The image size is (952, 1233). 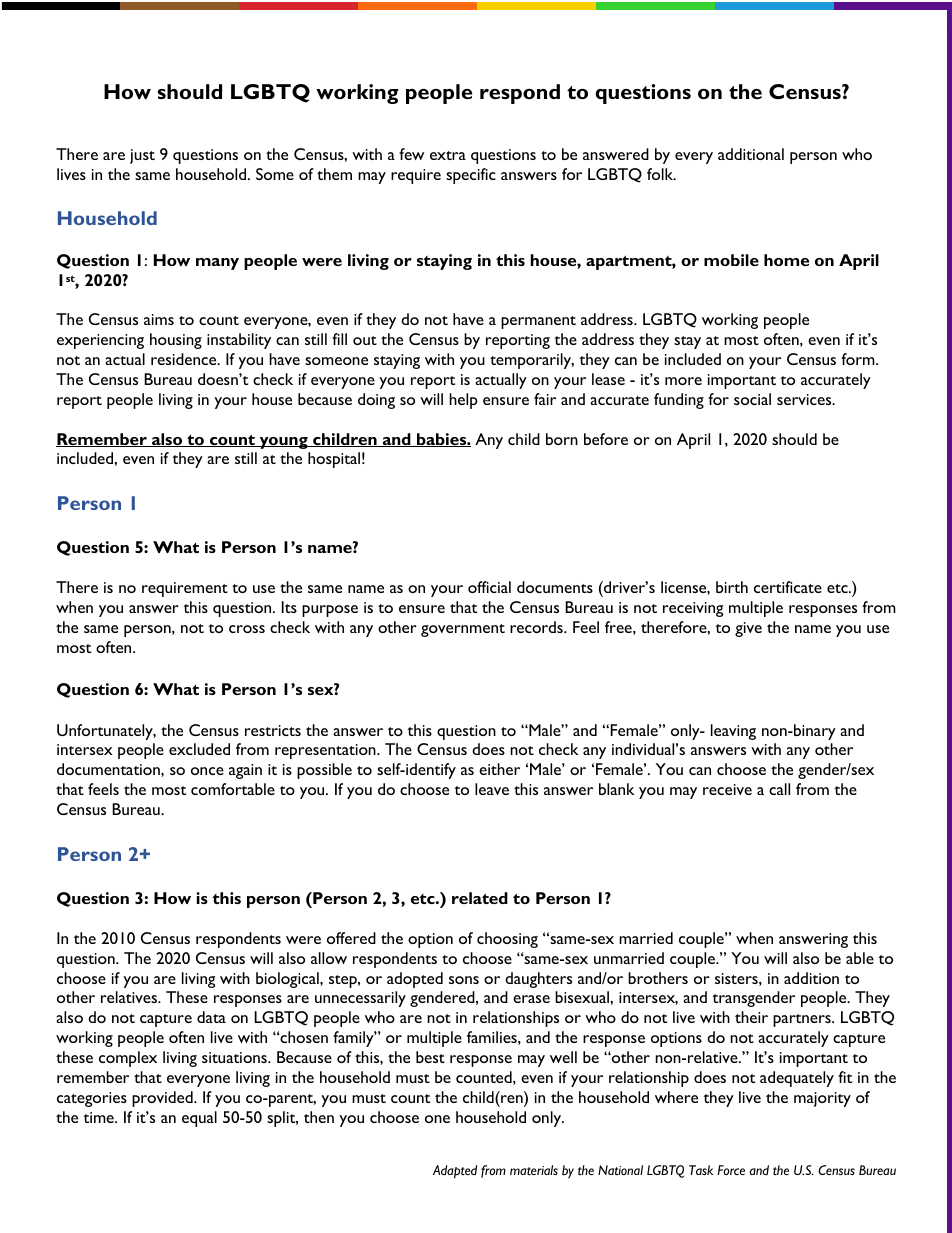 I want to click on equal, so click(x=199, y=1119).
